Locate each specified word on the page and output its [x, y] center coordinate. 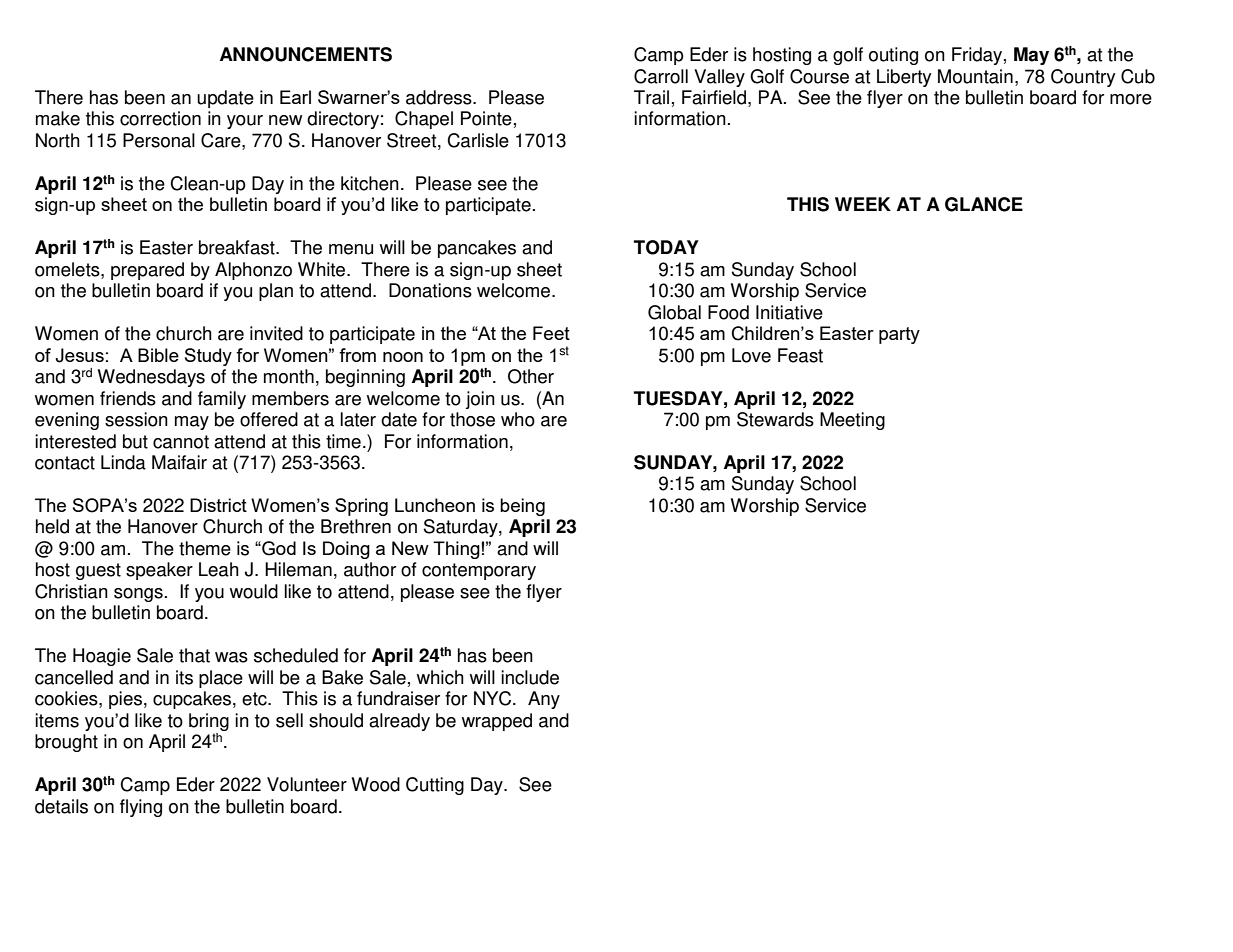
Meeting [852, 421]
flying [141, 808]
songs [138, 595]
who [518, 419]
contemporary [479, 571]
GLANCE [984, 204]
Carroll [661, 76]
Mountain [975, 76]
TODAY [666, 247]
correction [160, 118]
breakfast [238, 247]
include [530, 677]
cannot [181, 442]
